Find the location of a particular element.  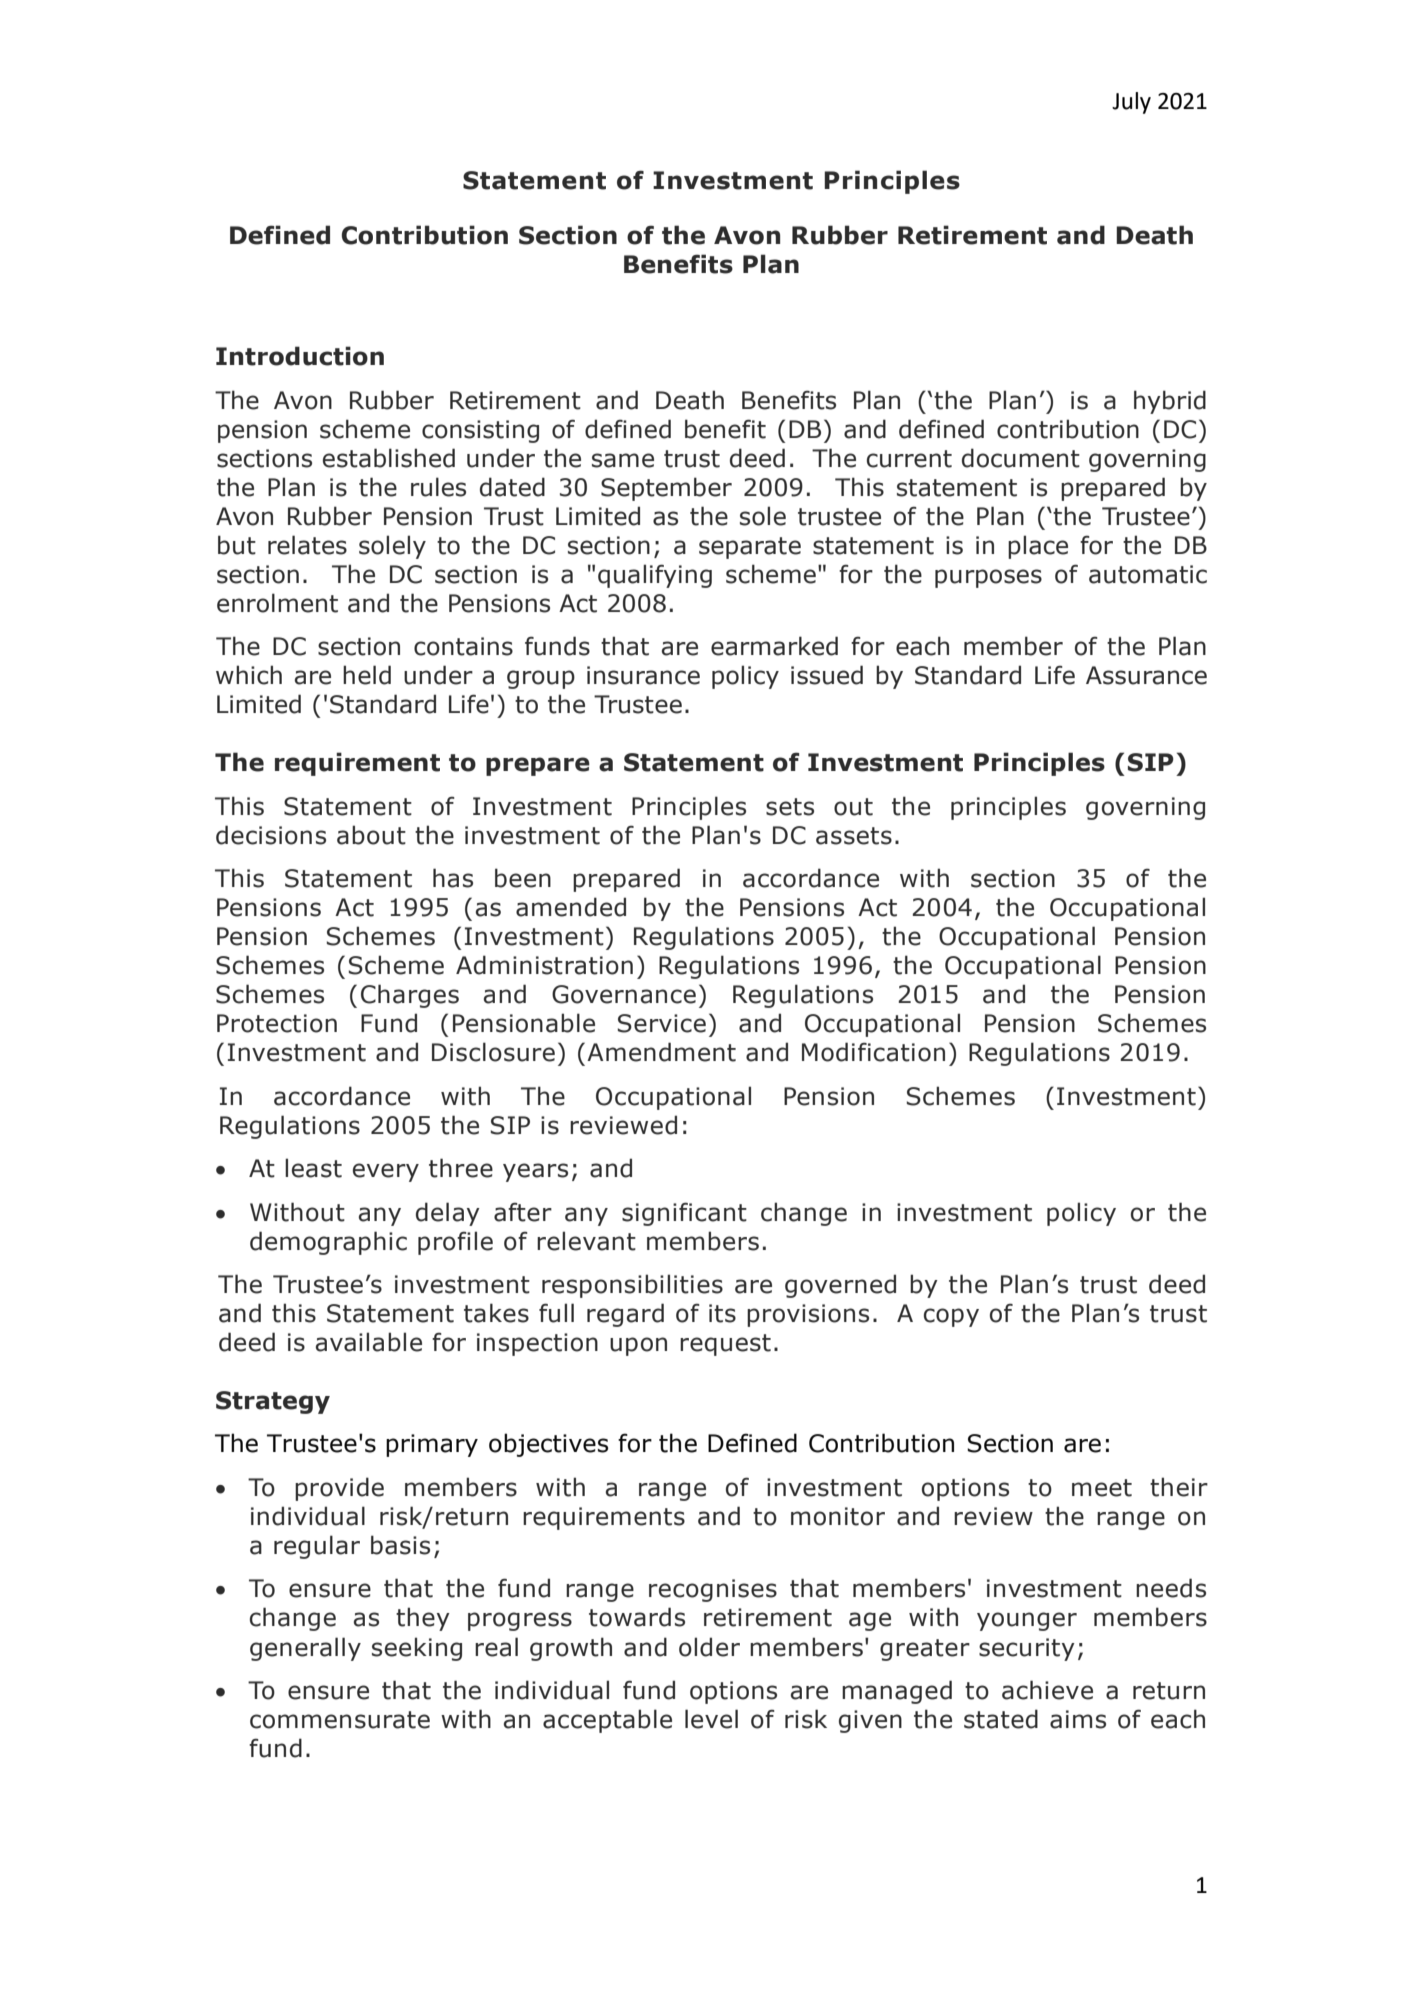

commensurate is located at coordinates (340, 1720).
